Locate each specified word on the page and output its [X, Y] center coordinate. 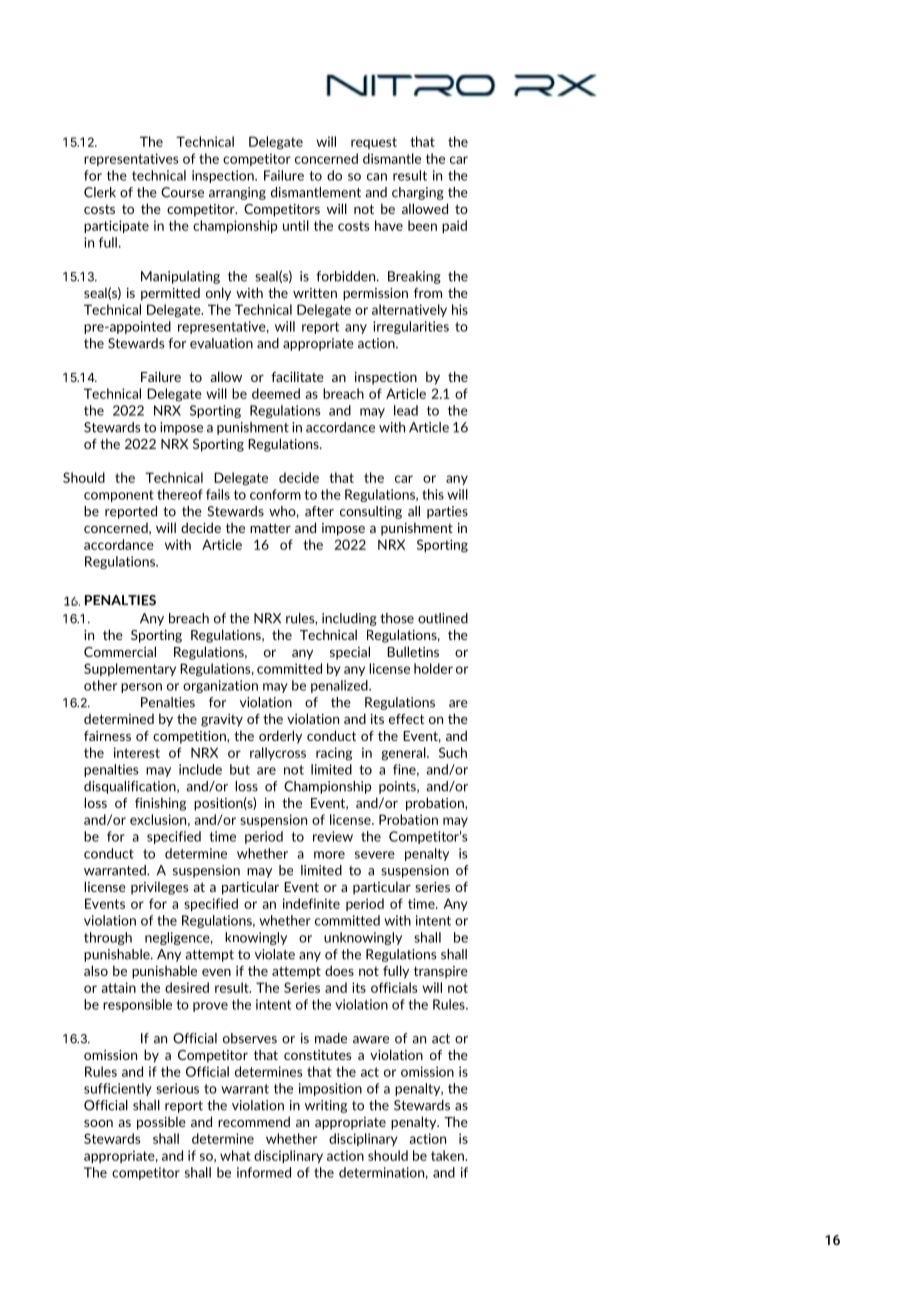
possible [161, 1123]
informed [264, 1172]
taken [448, 1155]
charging [418, 193]
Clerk [100, 192]
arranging [237, 193]
